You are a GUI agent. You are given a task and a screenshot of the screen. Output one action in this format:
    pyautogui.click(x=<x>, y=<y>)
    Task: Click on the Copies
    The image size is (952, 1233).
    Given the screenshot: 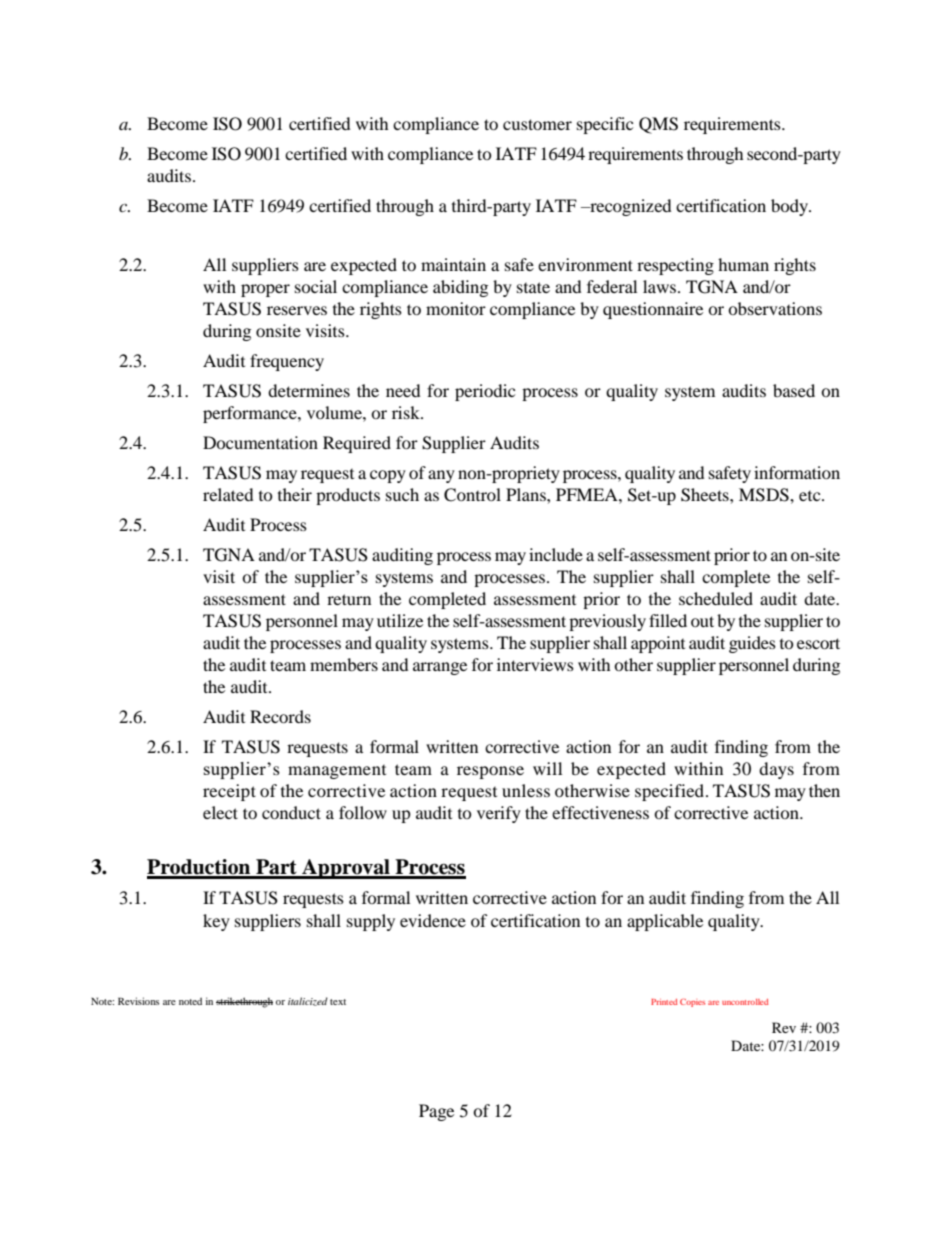 What is the action you would take?
    pyautogui.click(x=692, y=1002)
